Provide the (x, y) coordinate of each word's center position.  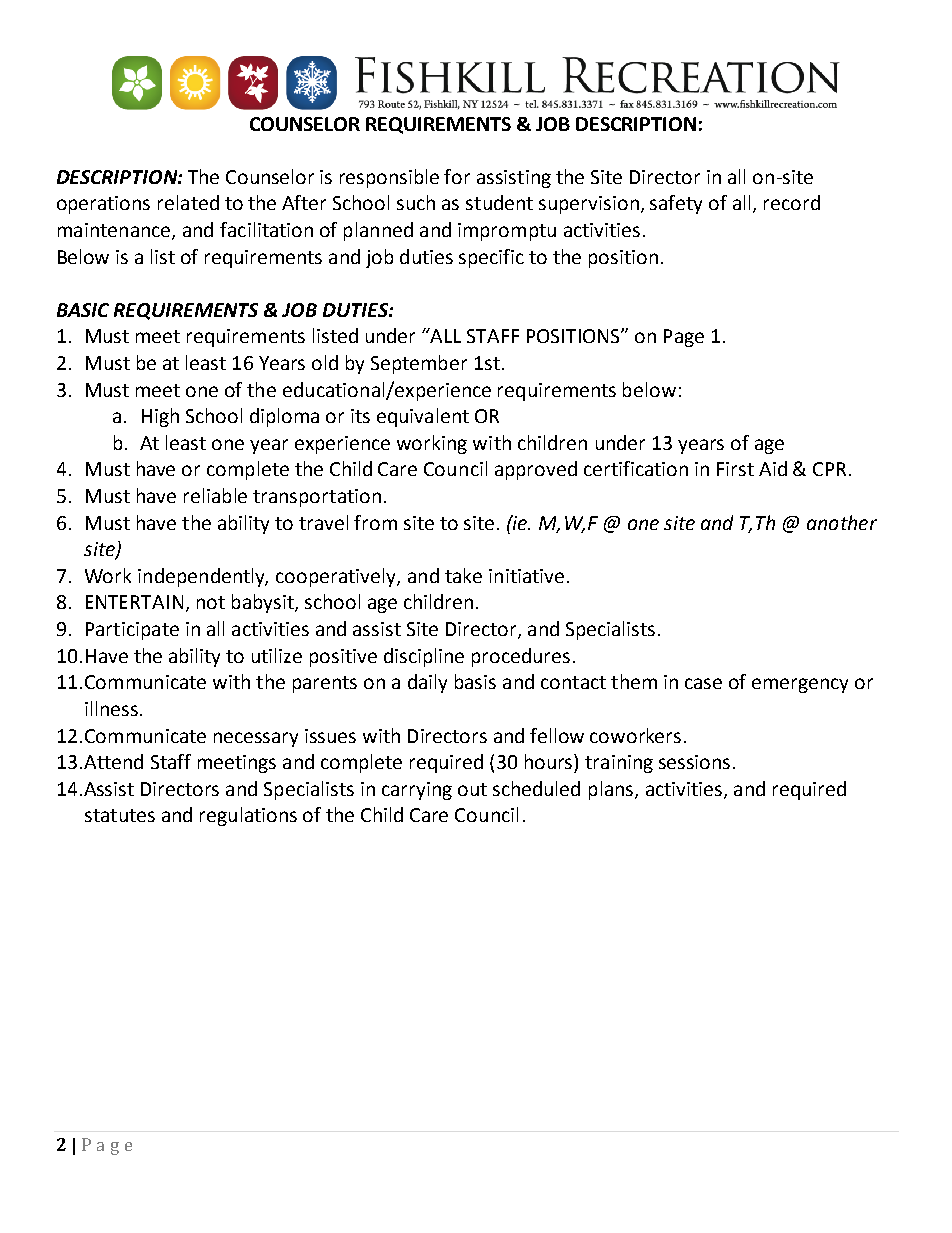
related (188, 202)
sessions (694, 762)
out (472, 789)
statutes (120, 815)
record (792, 202)
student (499, 202)
